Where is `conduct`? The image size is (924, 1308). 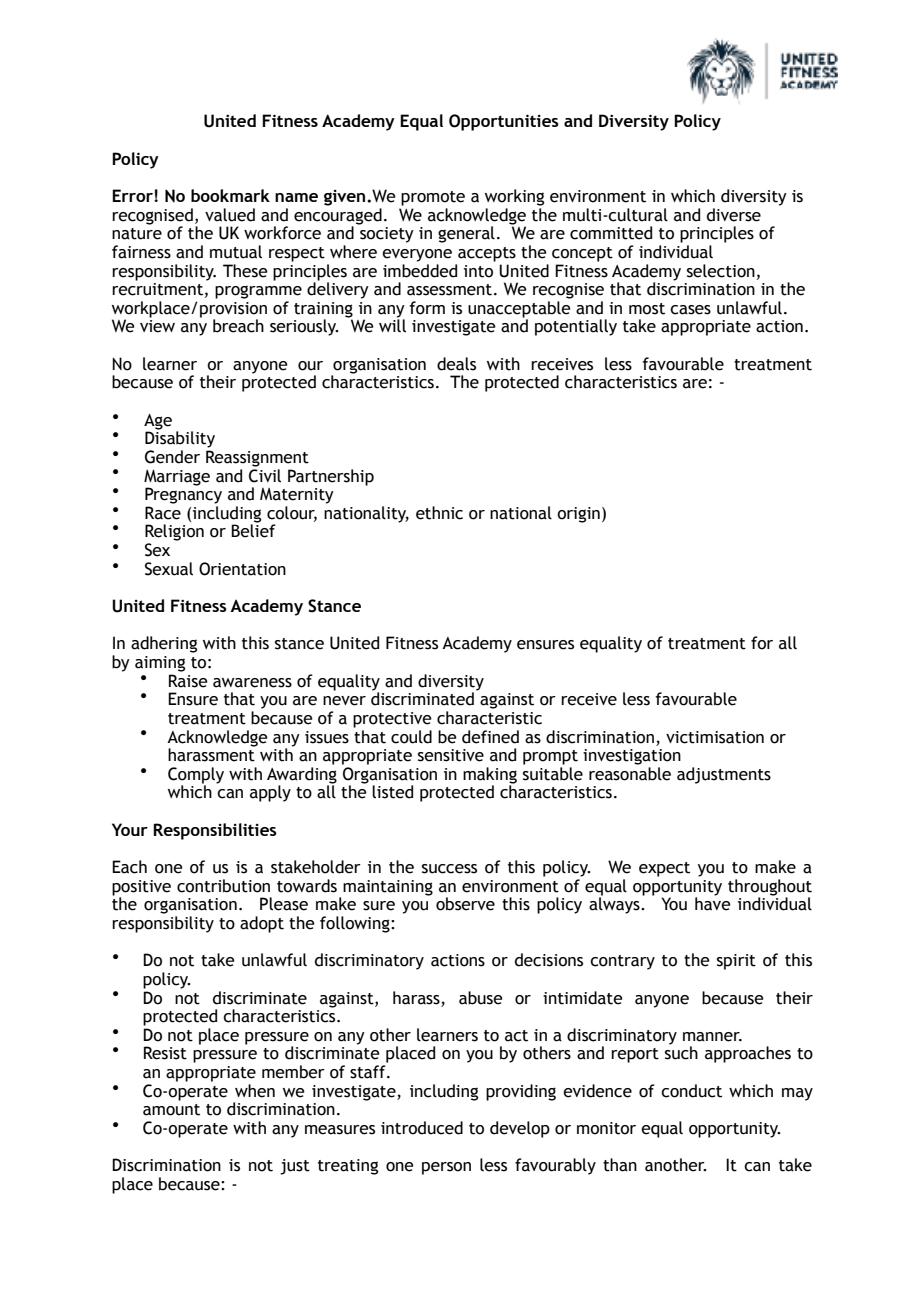
conduct is located at coordinates (691, 1091).
